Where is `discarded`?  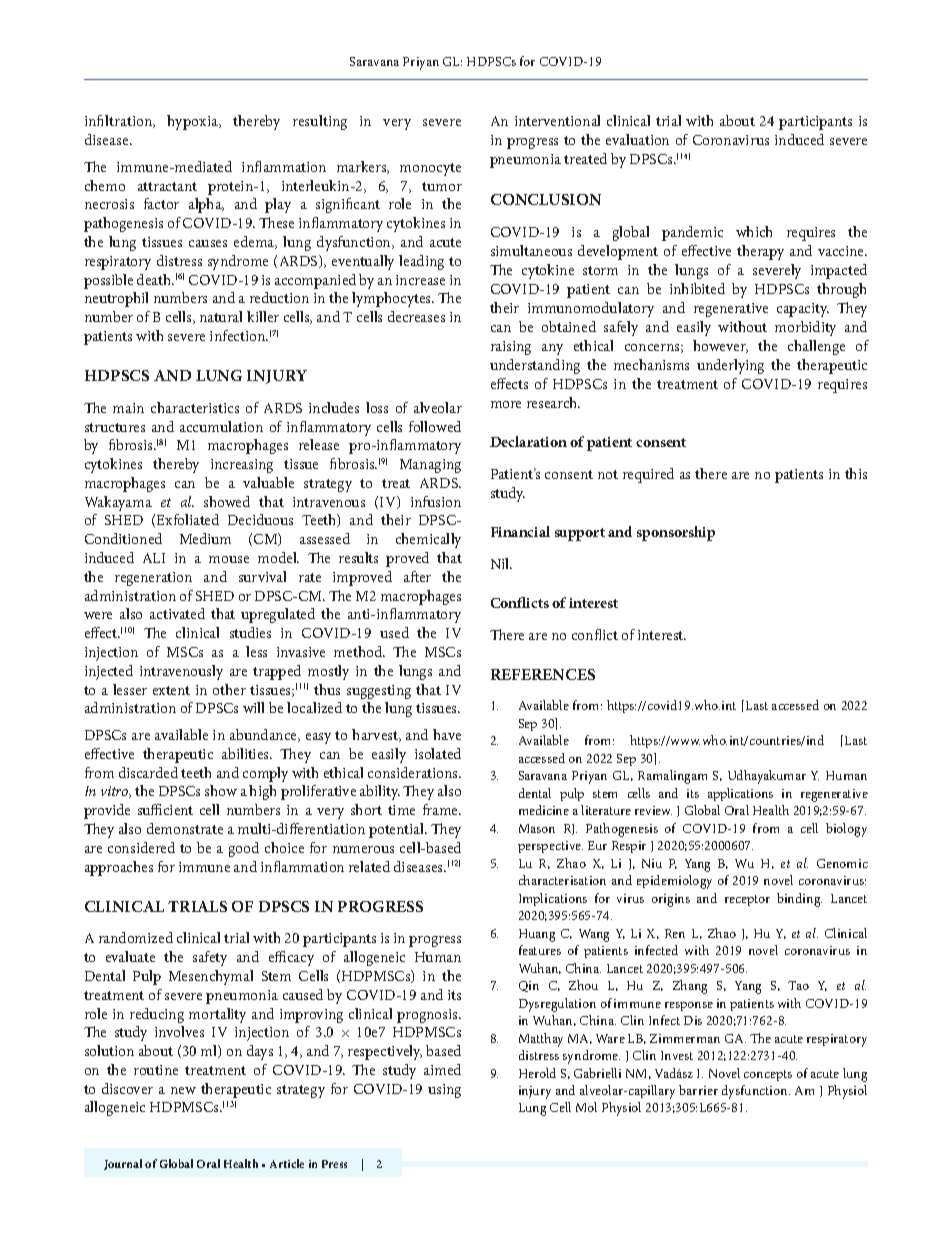 discarded is located at coordinates (148, 772).
